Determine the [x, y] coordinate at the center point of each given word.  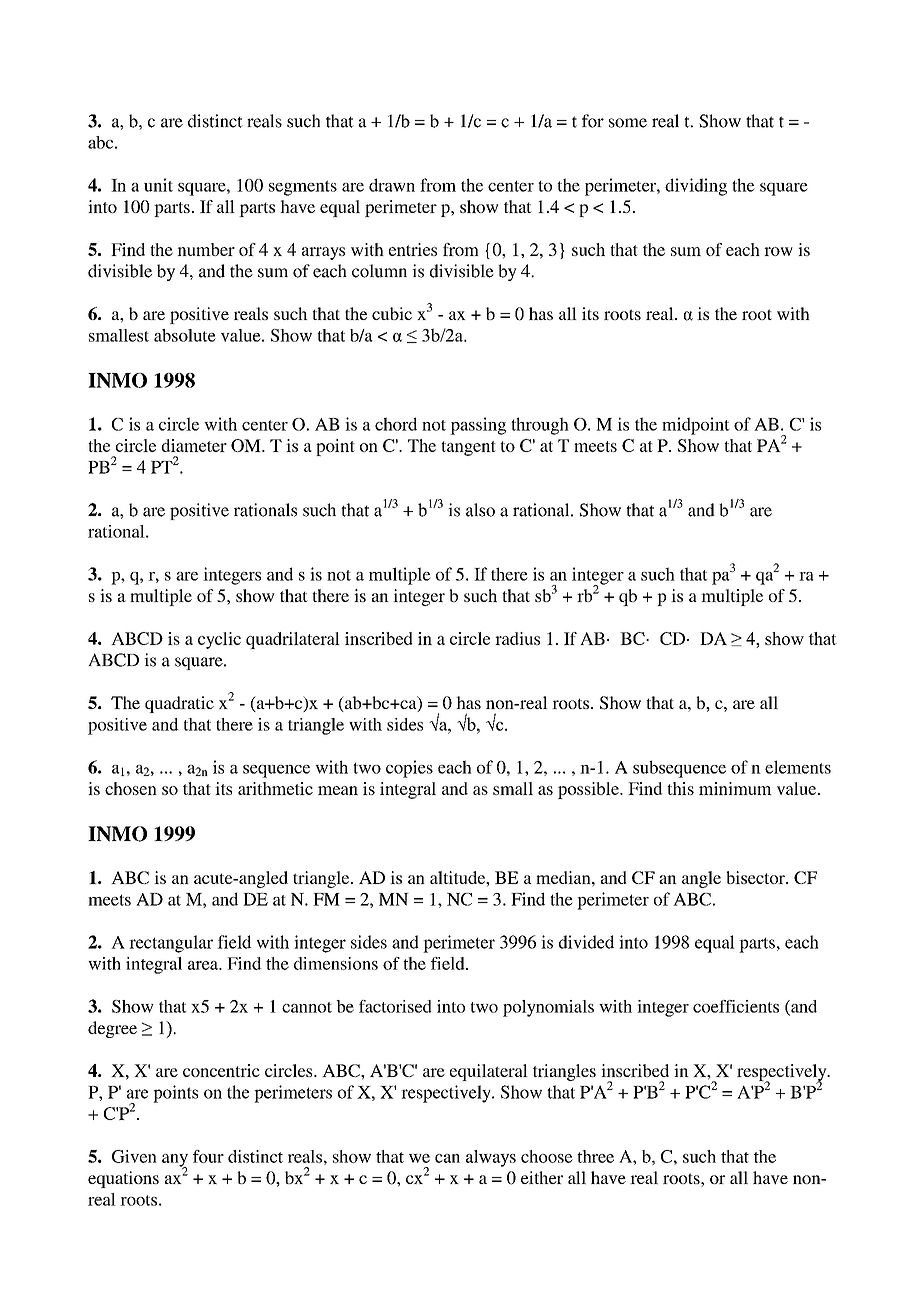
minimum [735, 788]
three [595, 1156]
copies [409, 769]
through [540, 426]
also [480, 510]
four [208, 1156]
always [491, 1158]
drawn [392, 185]
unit [158, 185]
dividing [696, 187]
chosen [131, 788]
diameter [194, 445]
